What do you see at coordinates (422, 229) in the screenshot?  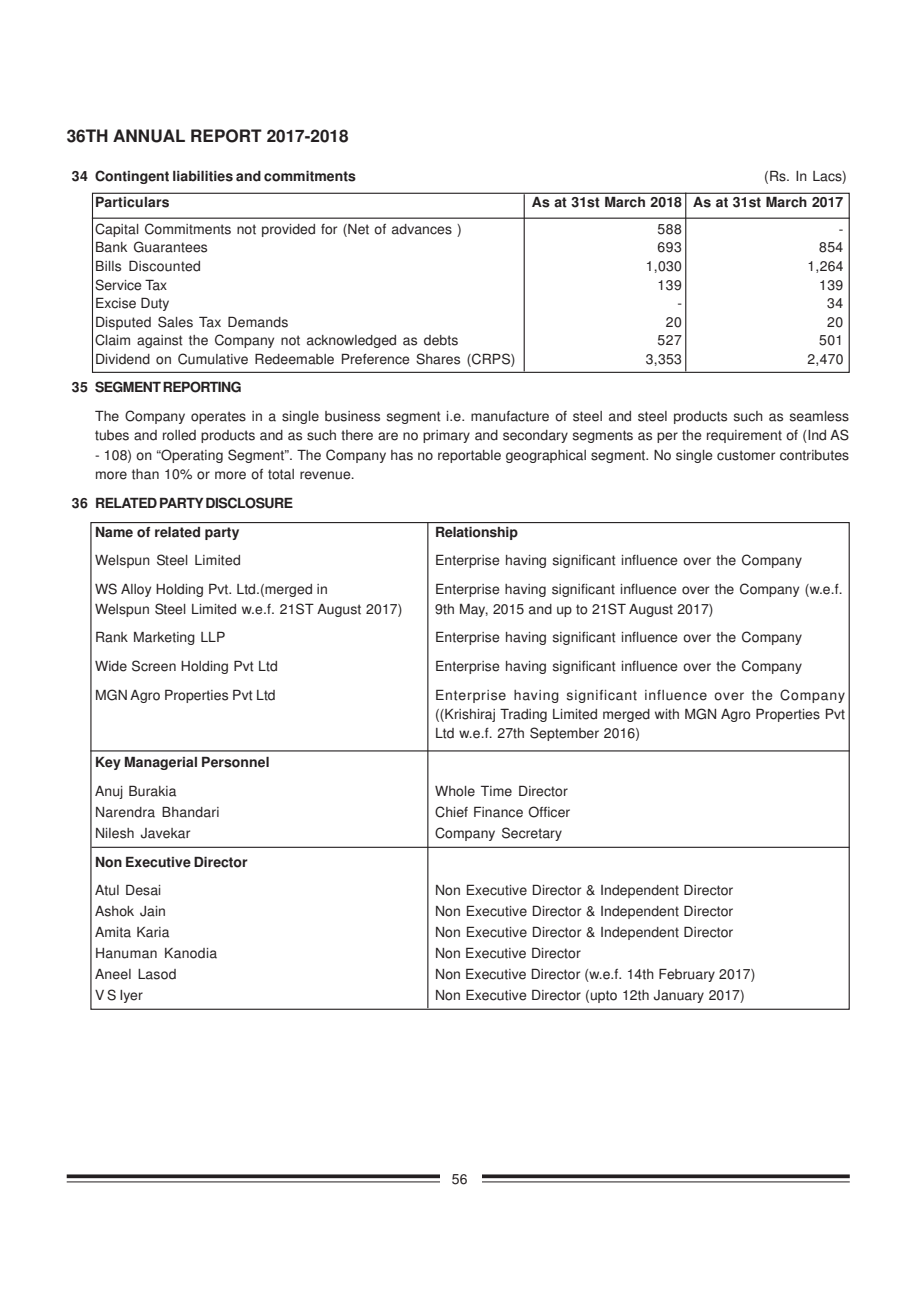 I see `advances` at bounding box center [422, 229].
